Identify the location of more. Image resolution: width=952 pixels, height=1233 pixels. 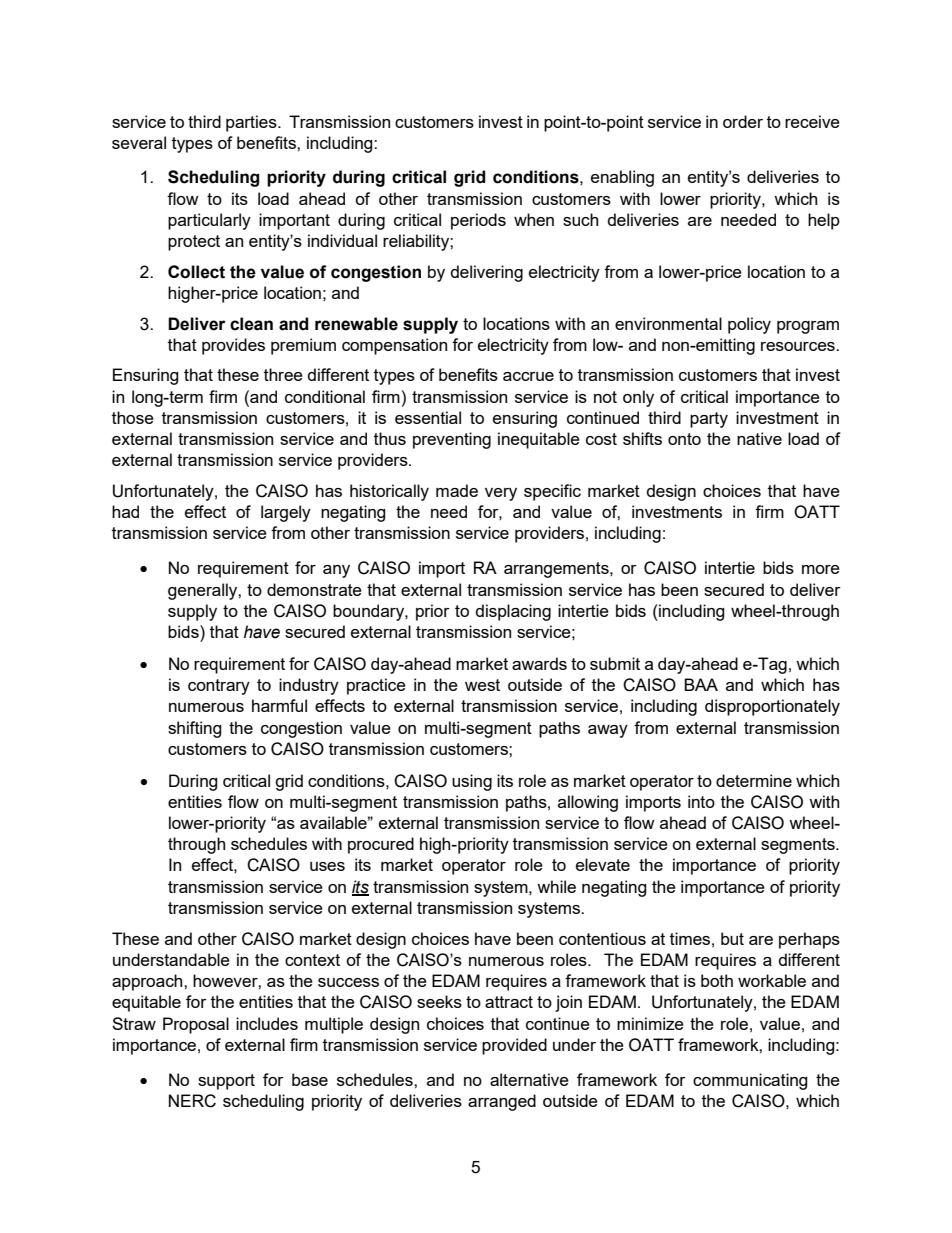
(821, 569).
